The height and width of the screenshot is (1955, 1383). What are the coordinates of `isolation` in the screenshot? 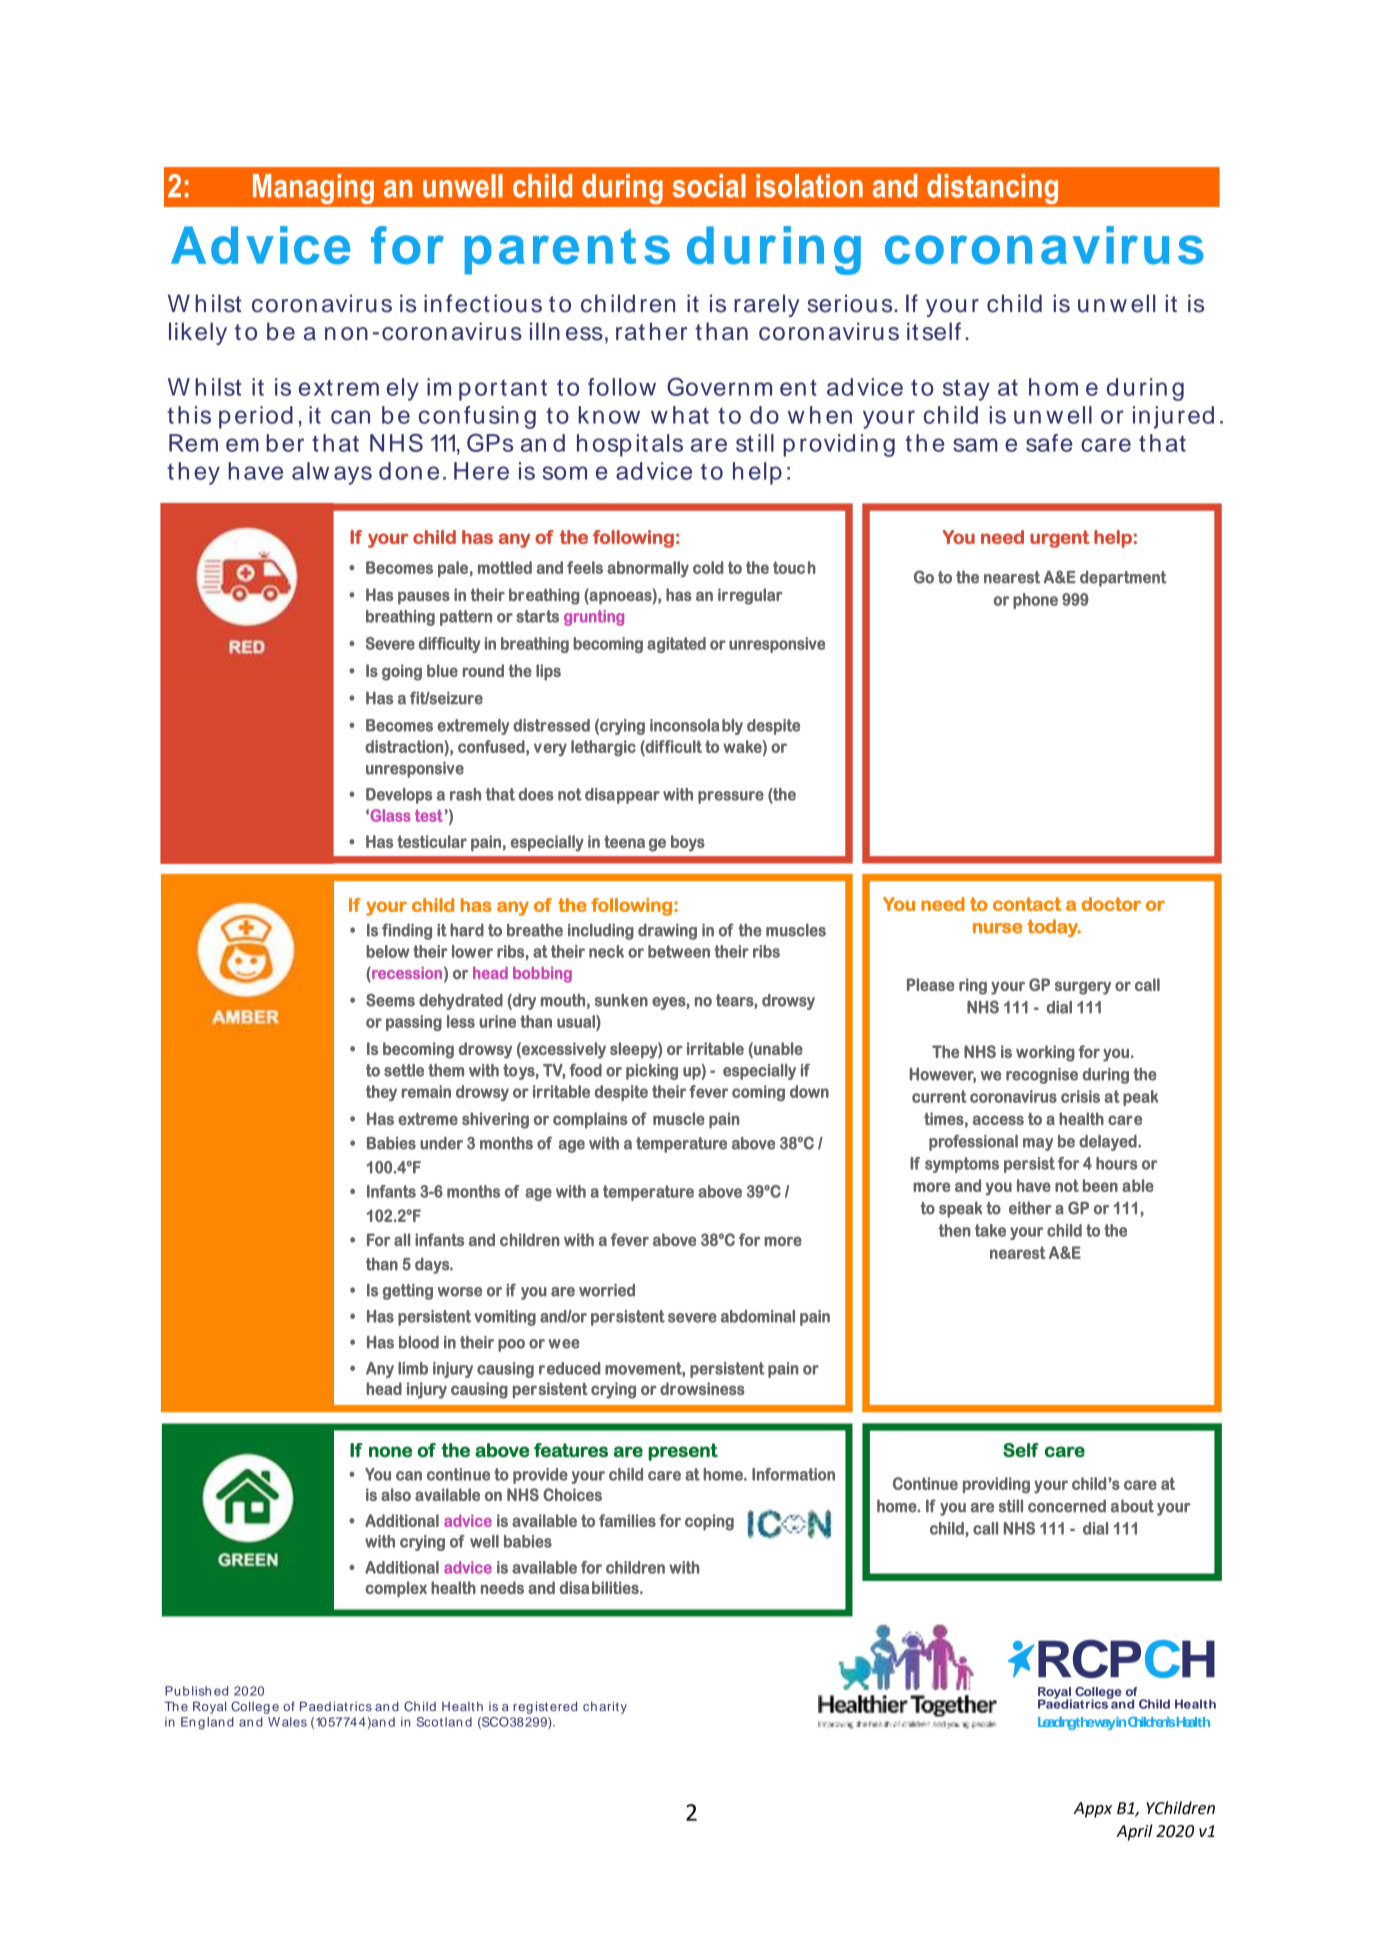 It's located at (809, 186).
